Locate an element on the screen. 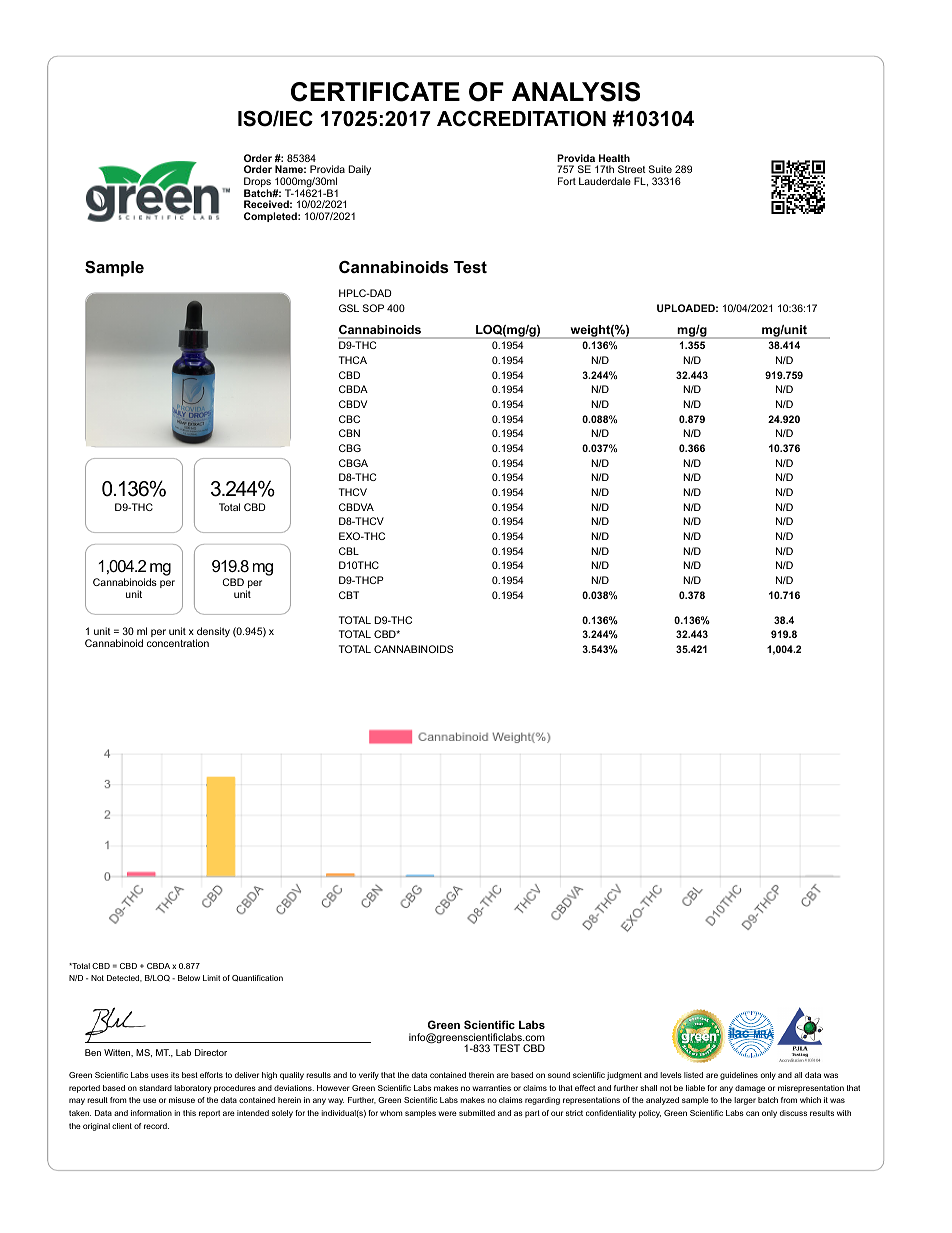  CBT is located at coordinates (349, 595).
